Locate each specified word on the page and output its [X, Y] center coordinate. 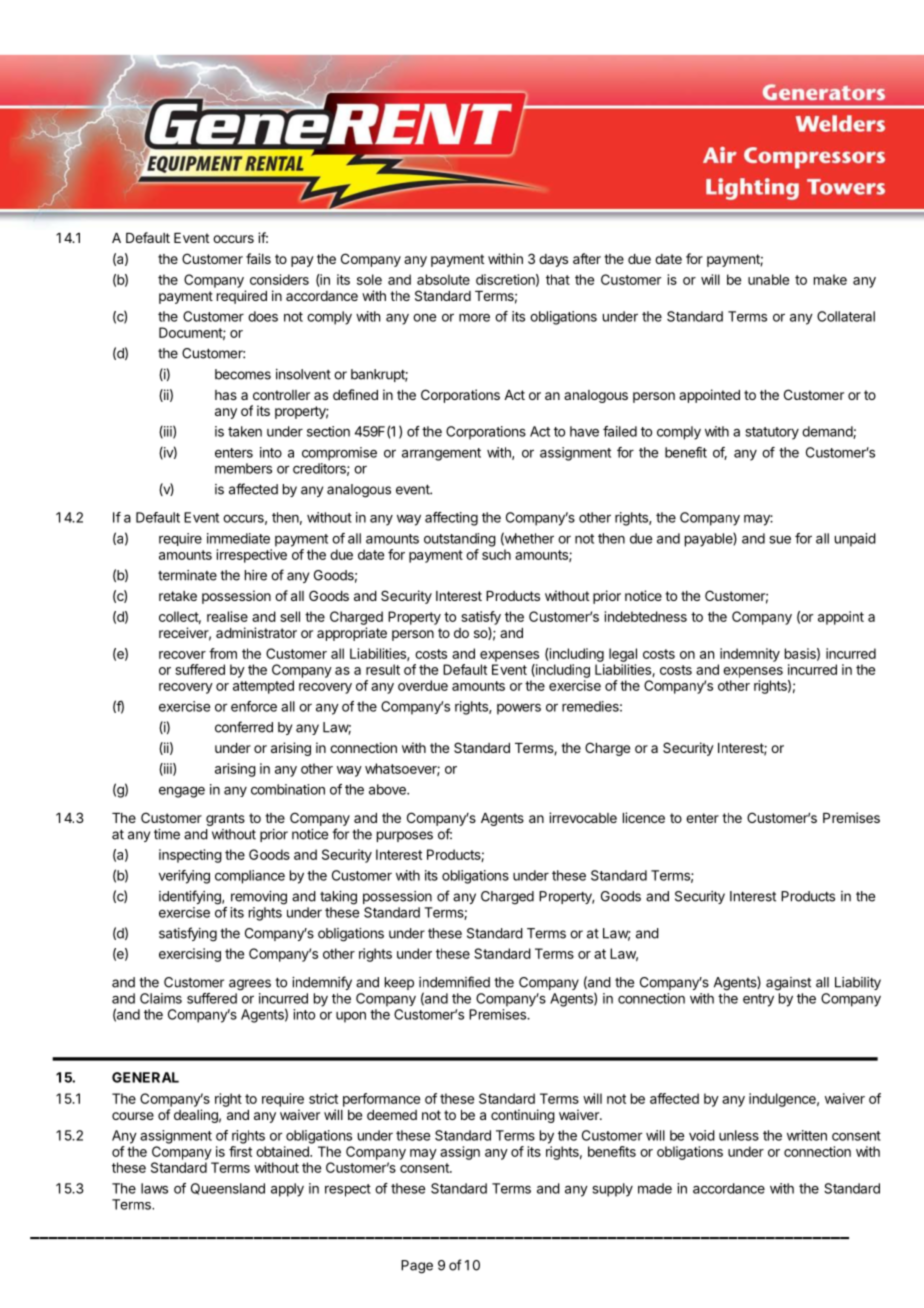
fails [258, 258]
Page [417, 1267]
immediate [238, 538]
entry [758, 1000]
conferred [244, 727]
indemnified [454, 982]
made [655, 1188]
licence [644, 817]
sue [780, 539]
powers [519, 709]
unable [768, 279]
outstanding [460, 540]
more [474, 317]
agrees [250, 985]
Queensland [228, 1189]
